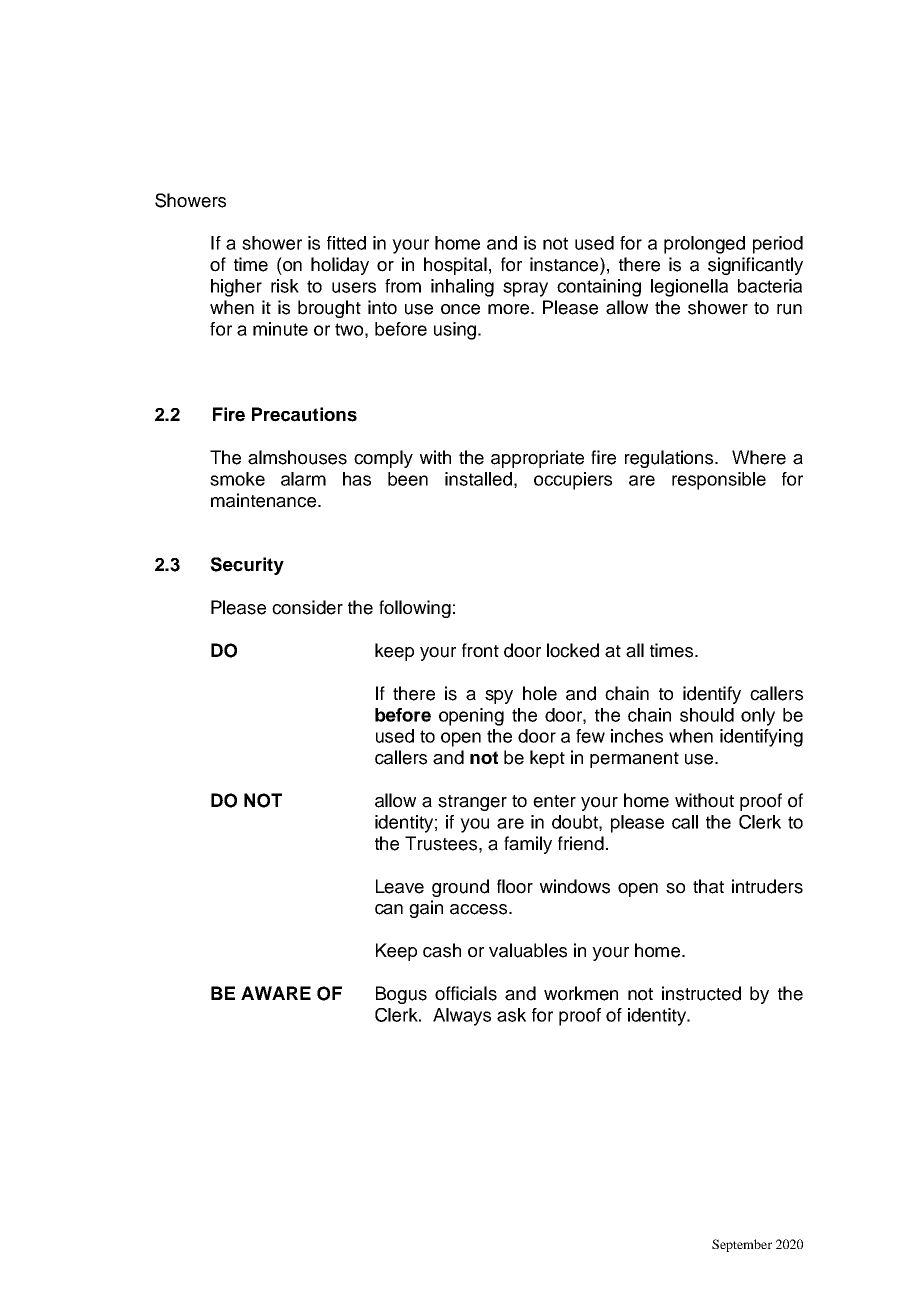 The width and height of the image is (924, 1308). I want to click on risk, so click(285, 286).
